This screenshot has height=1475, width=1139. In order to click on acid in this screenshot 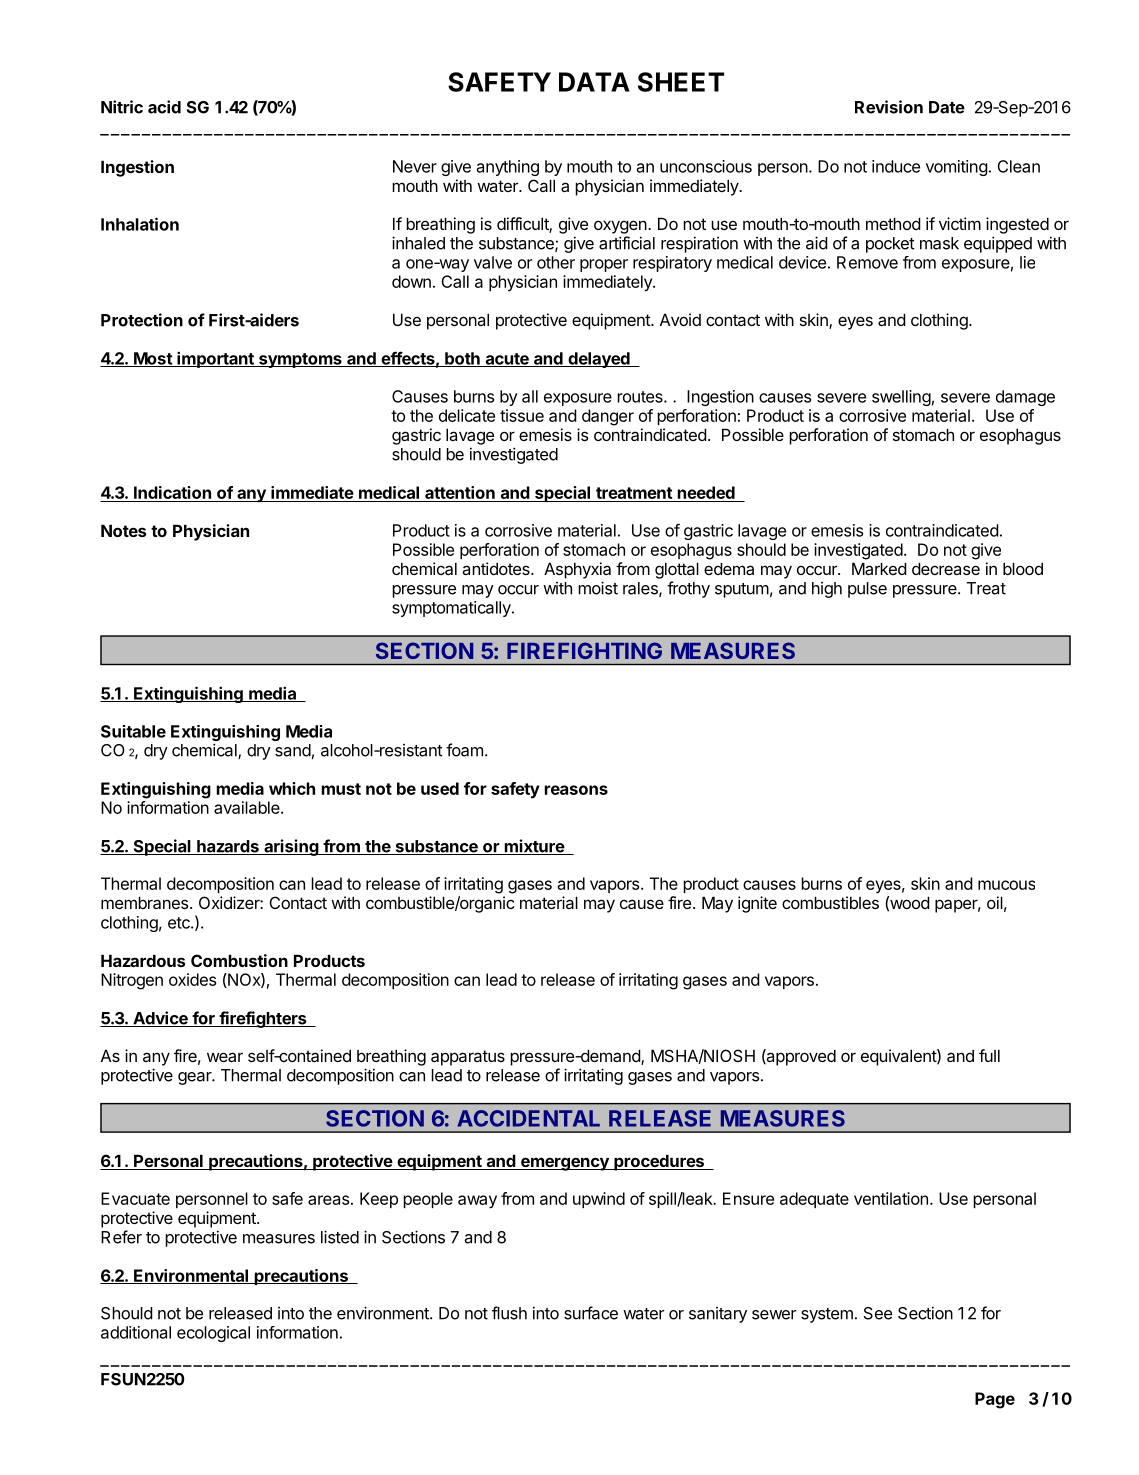, I will do `click(164, 107)`.
